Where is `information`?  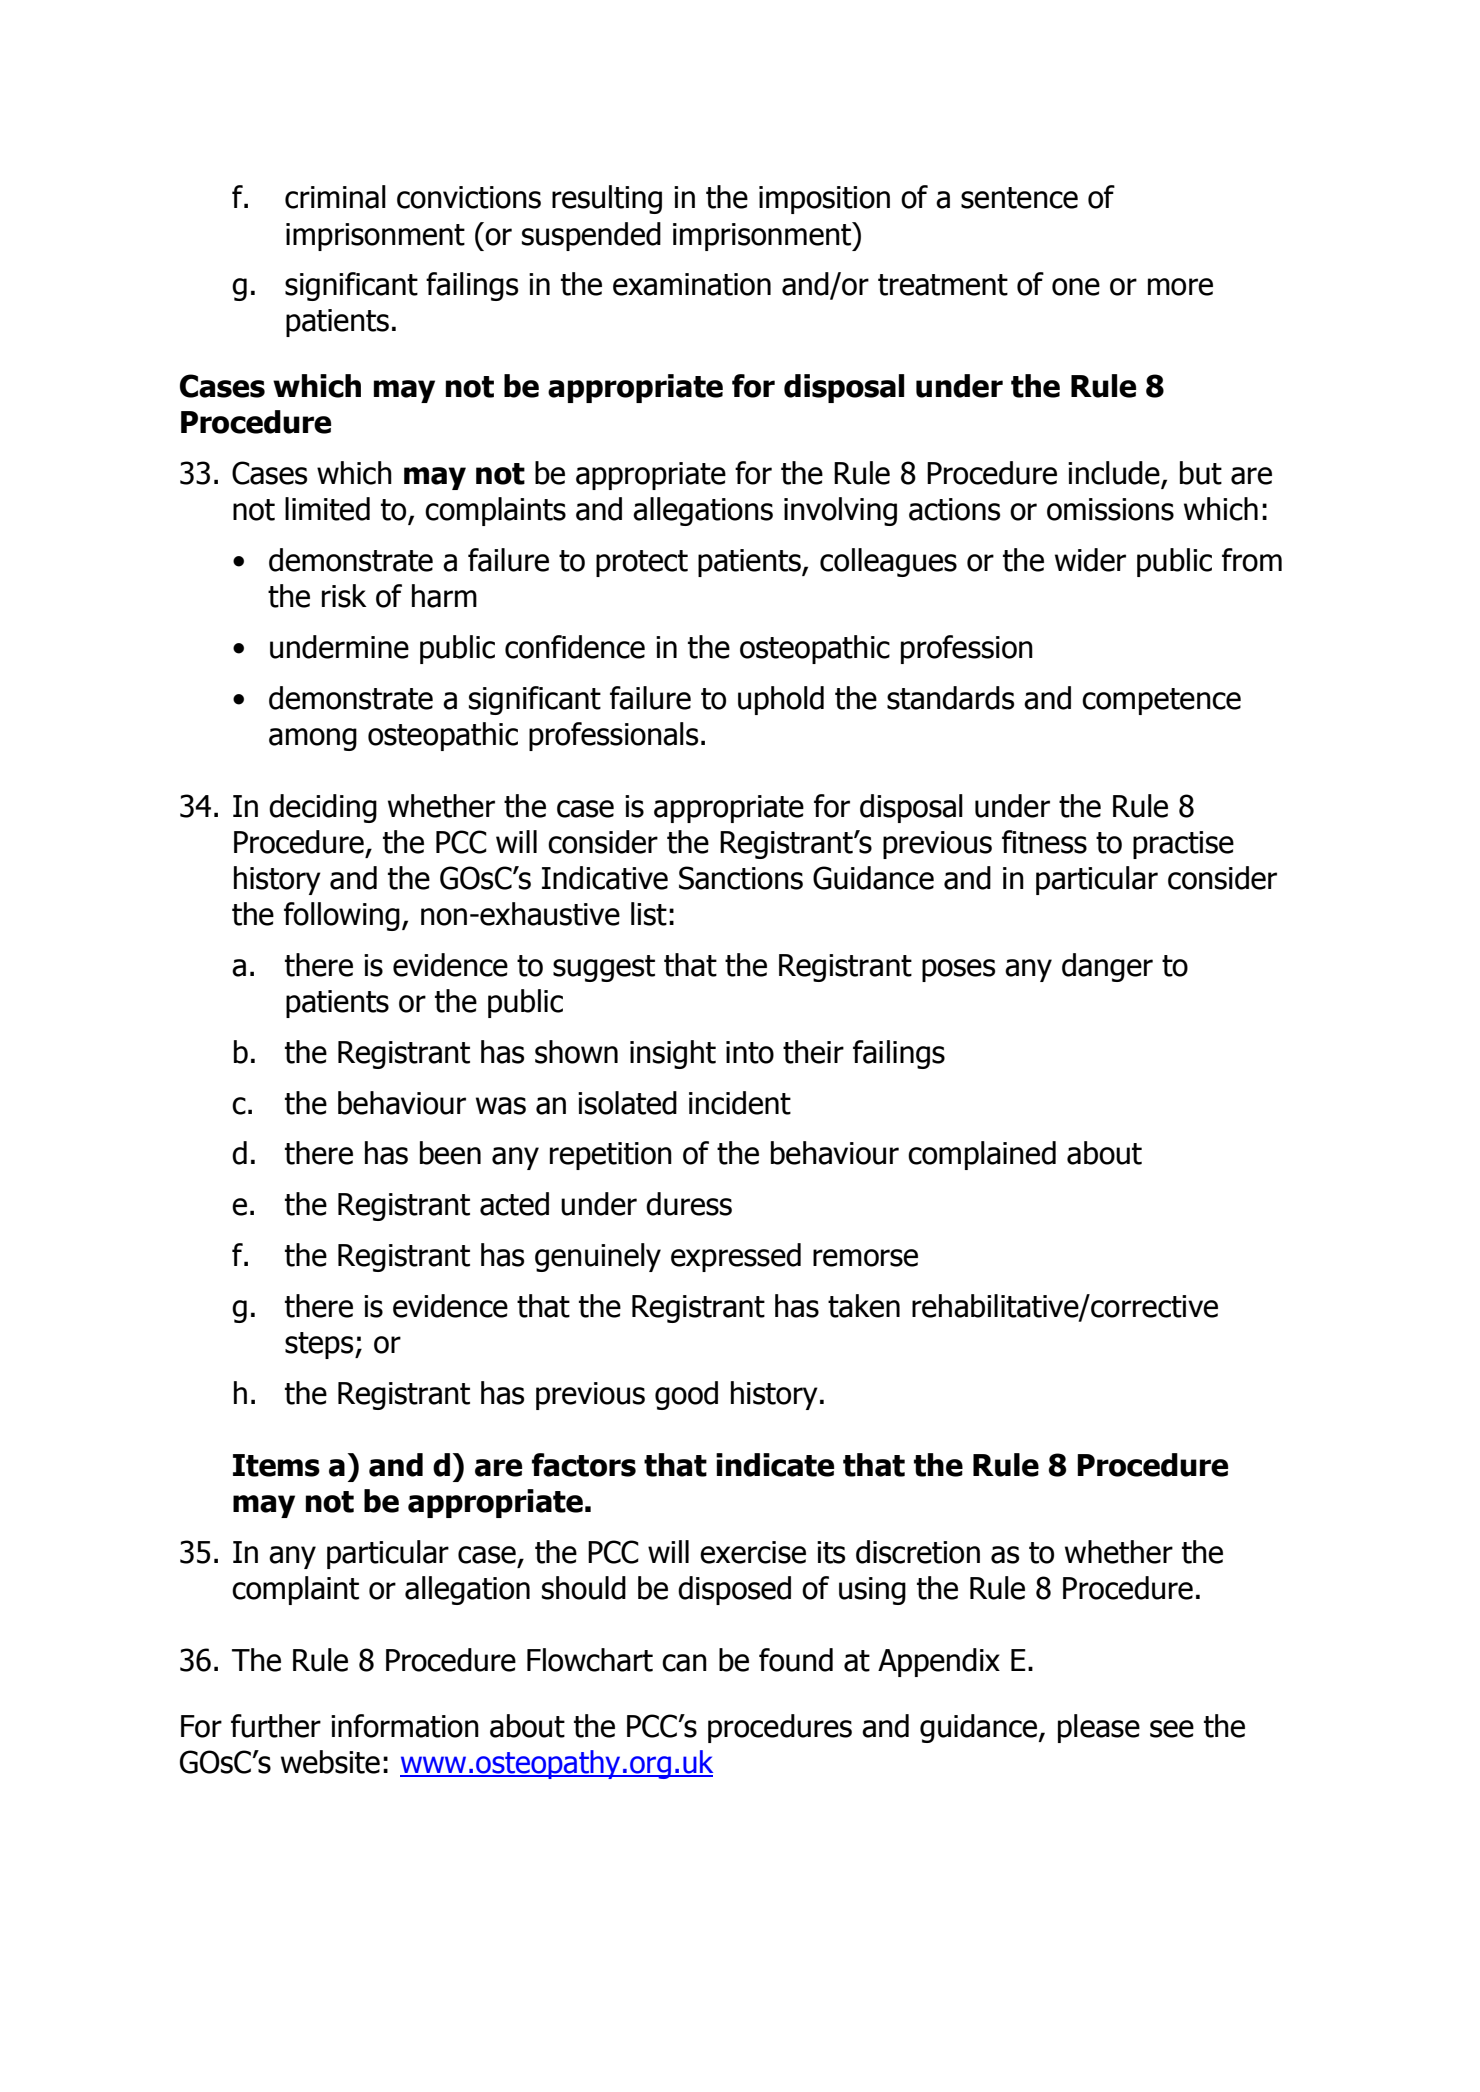 information is located at coordinates (405, 1726).
